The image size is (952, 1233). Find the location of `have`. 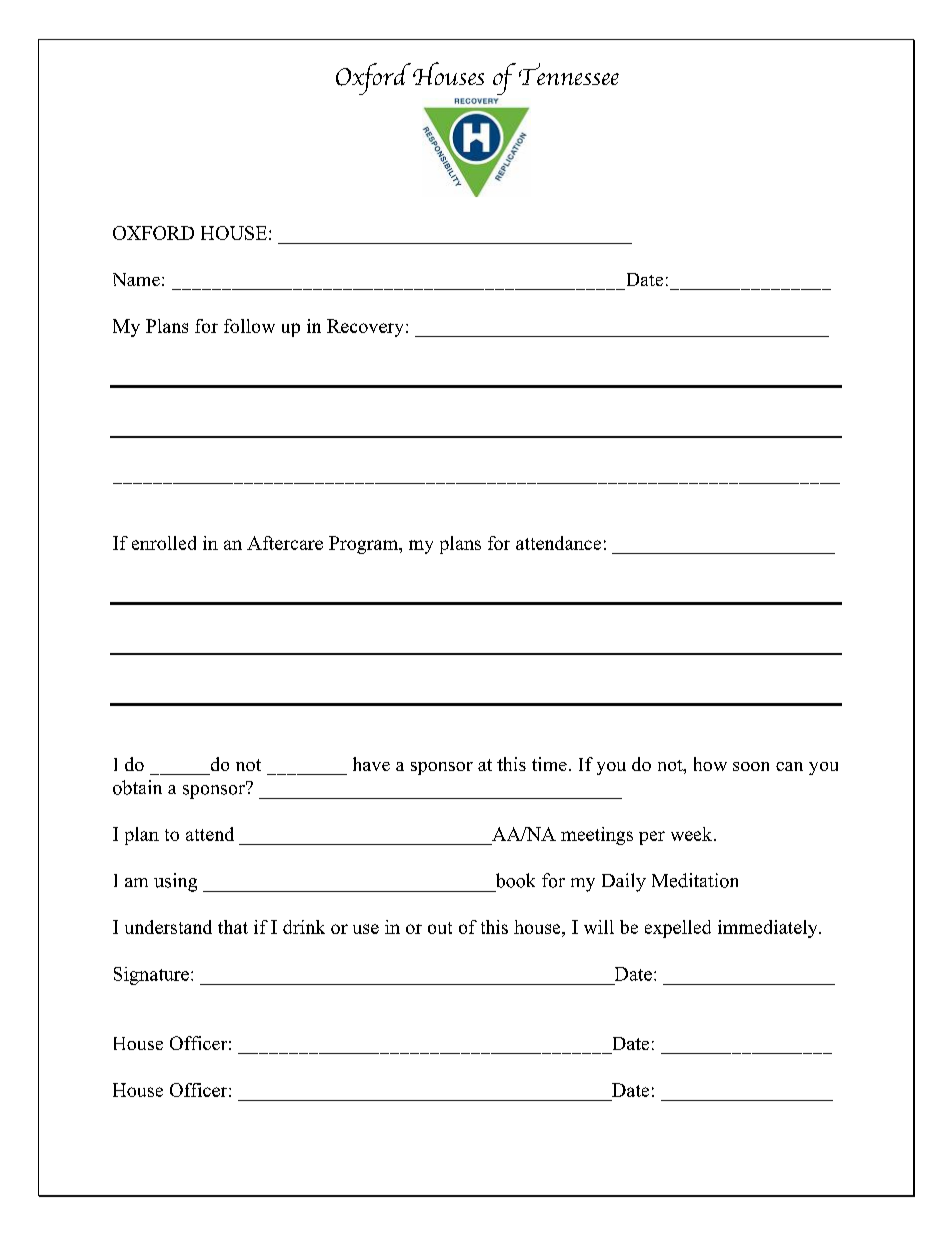

have is located at coordinates (371, 764).
